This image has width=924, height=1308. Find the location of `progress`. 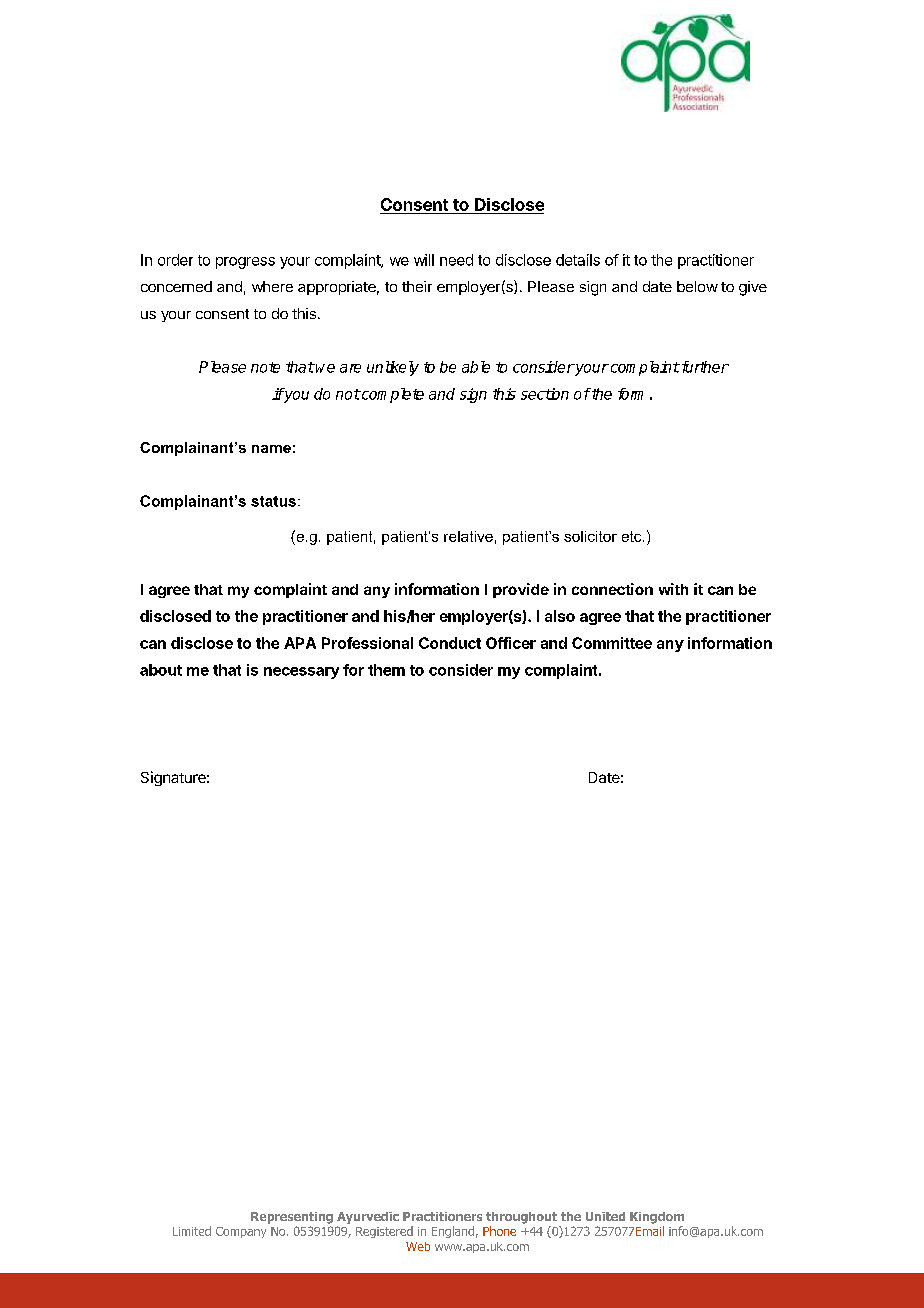

progress is located at coordinates (245, 263).
